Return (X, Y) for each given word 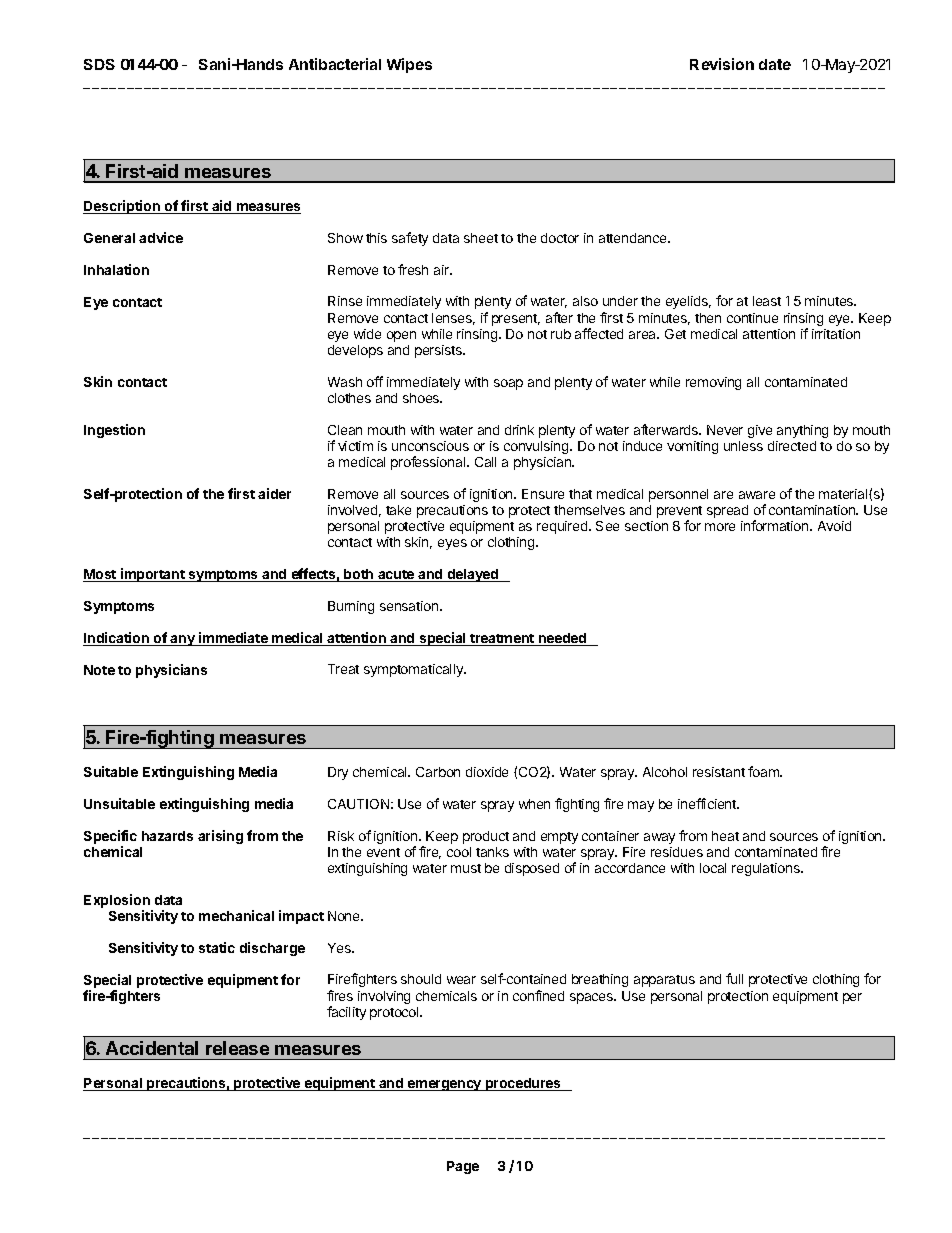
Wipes (409, 65)
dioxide (487, 772)
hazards (167, 836)
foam (765, 771)
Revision (722, 64)
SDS (99, 64)
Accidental (152, 1048)
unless (743, 446)
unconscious (430, 446)
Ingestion (114, 431)
